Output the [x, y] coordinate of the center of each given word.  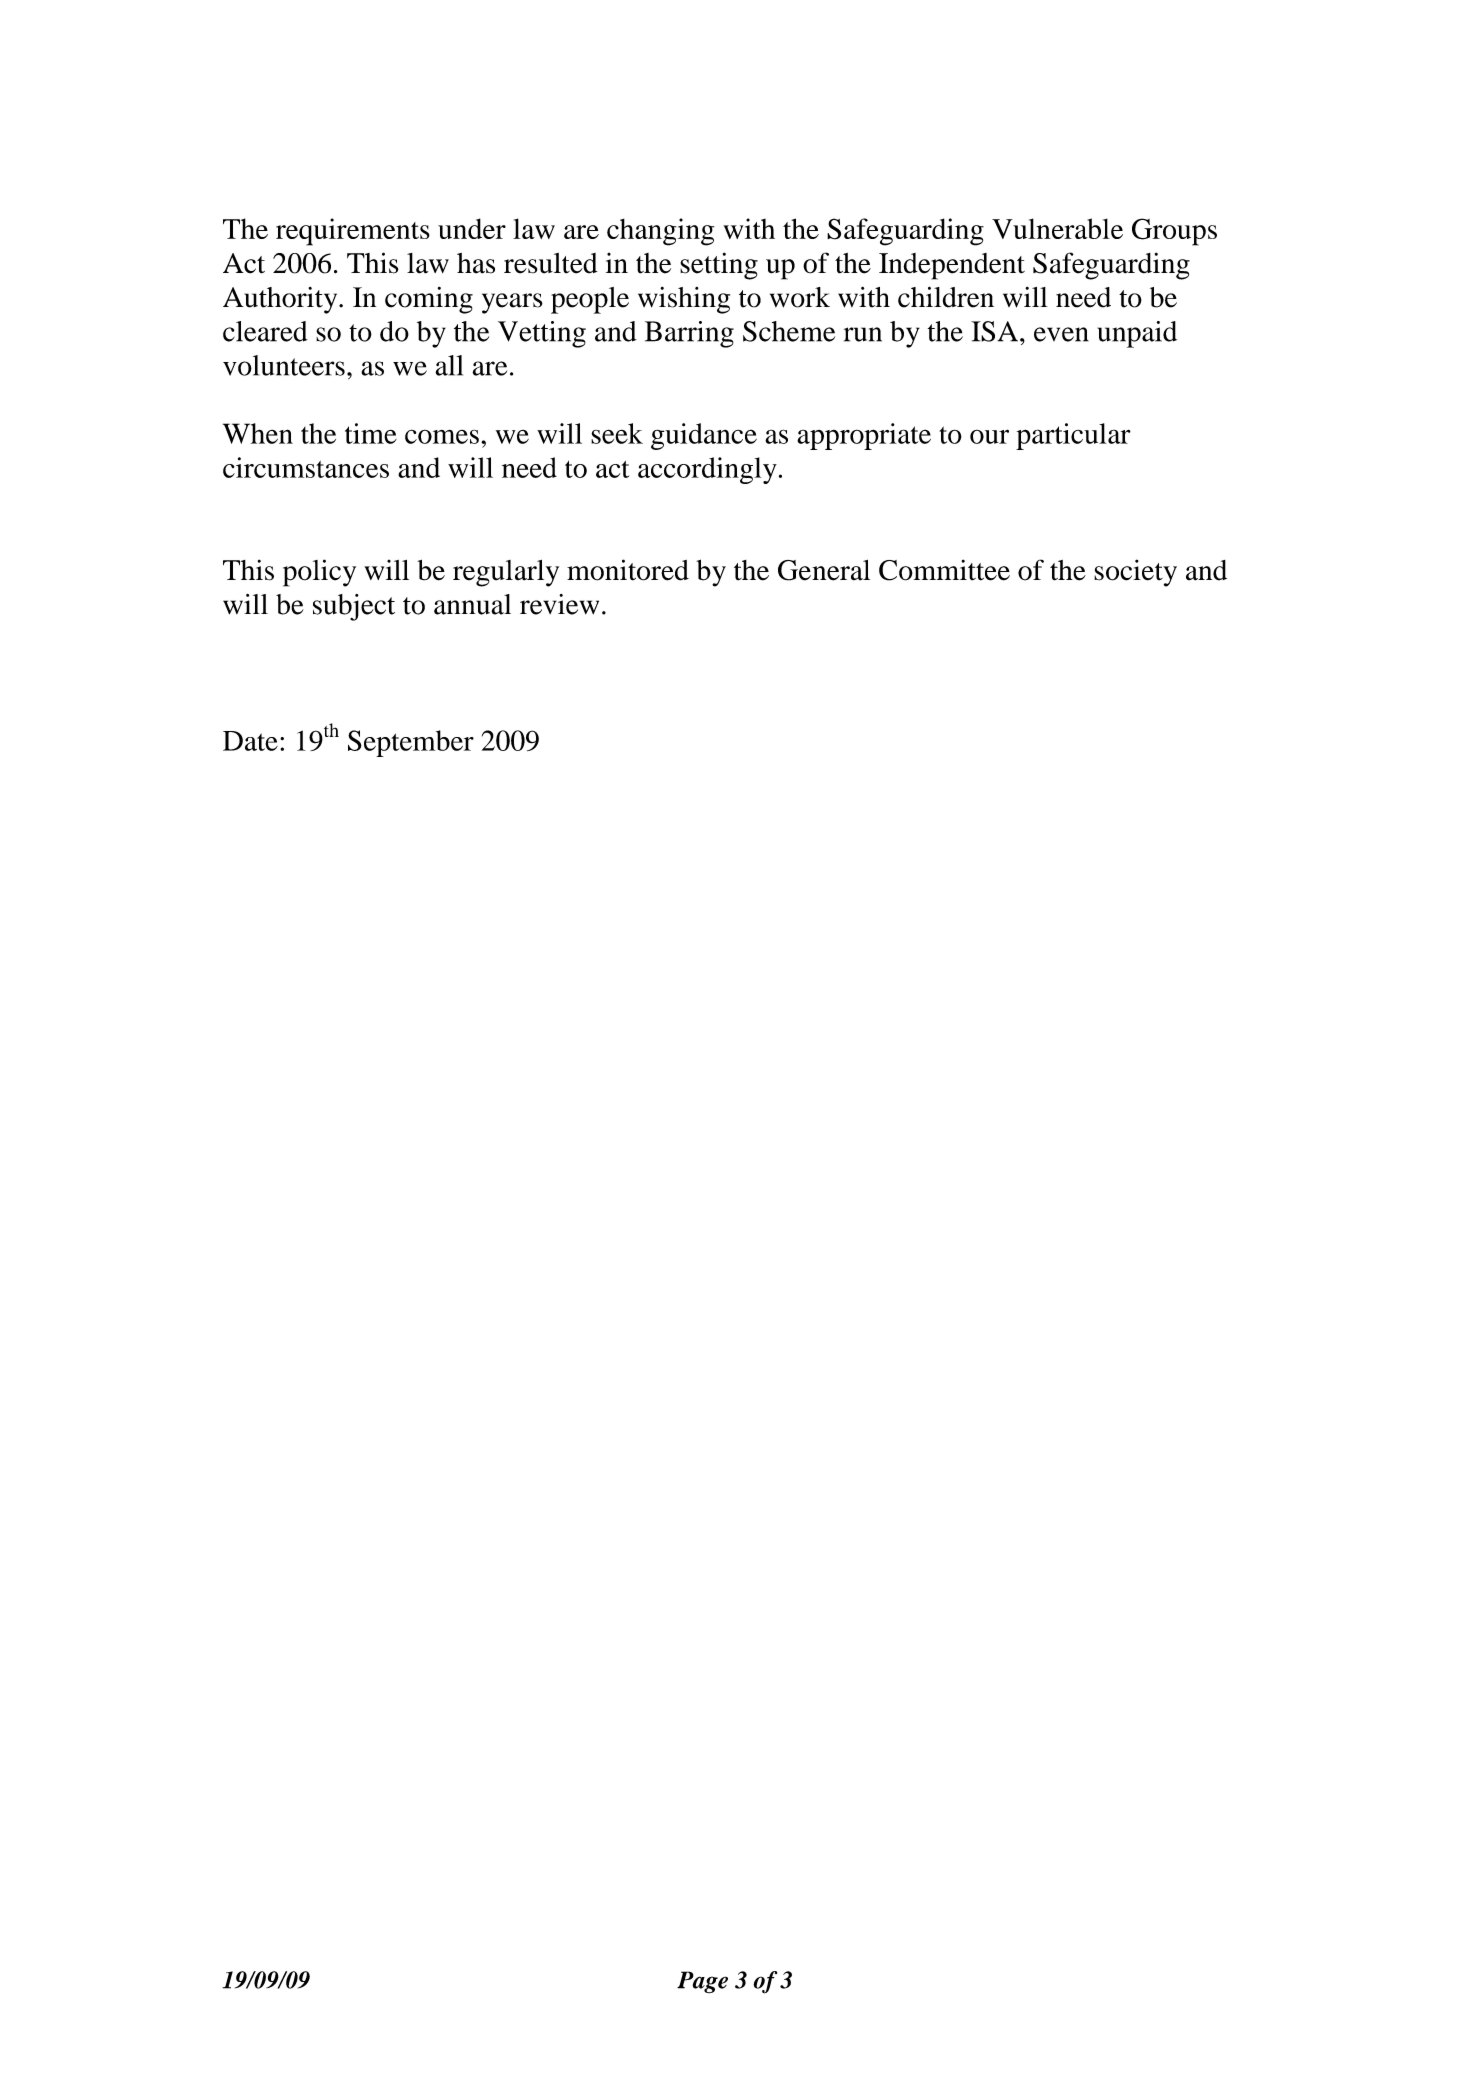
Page [702, 1982]
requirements [353, 232]
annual [472, 604]
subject [354, 607]
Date [250, 741]
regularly [506, 573]
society [1135, 573]
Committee [944, 570]
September [411, 743]
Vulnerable [1057, 228]
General [824, 570]
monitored [628, 570]
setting [719, 266]
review [559, 604]
